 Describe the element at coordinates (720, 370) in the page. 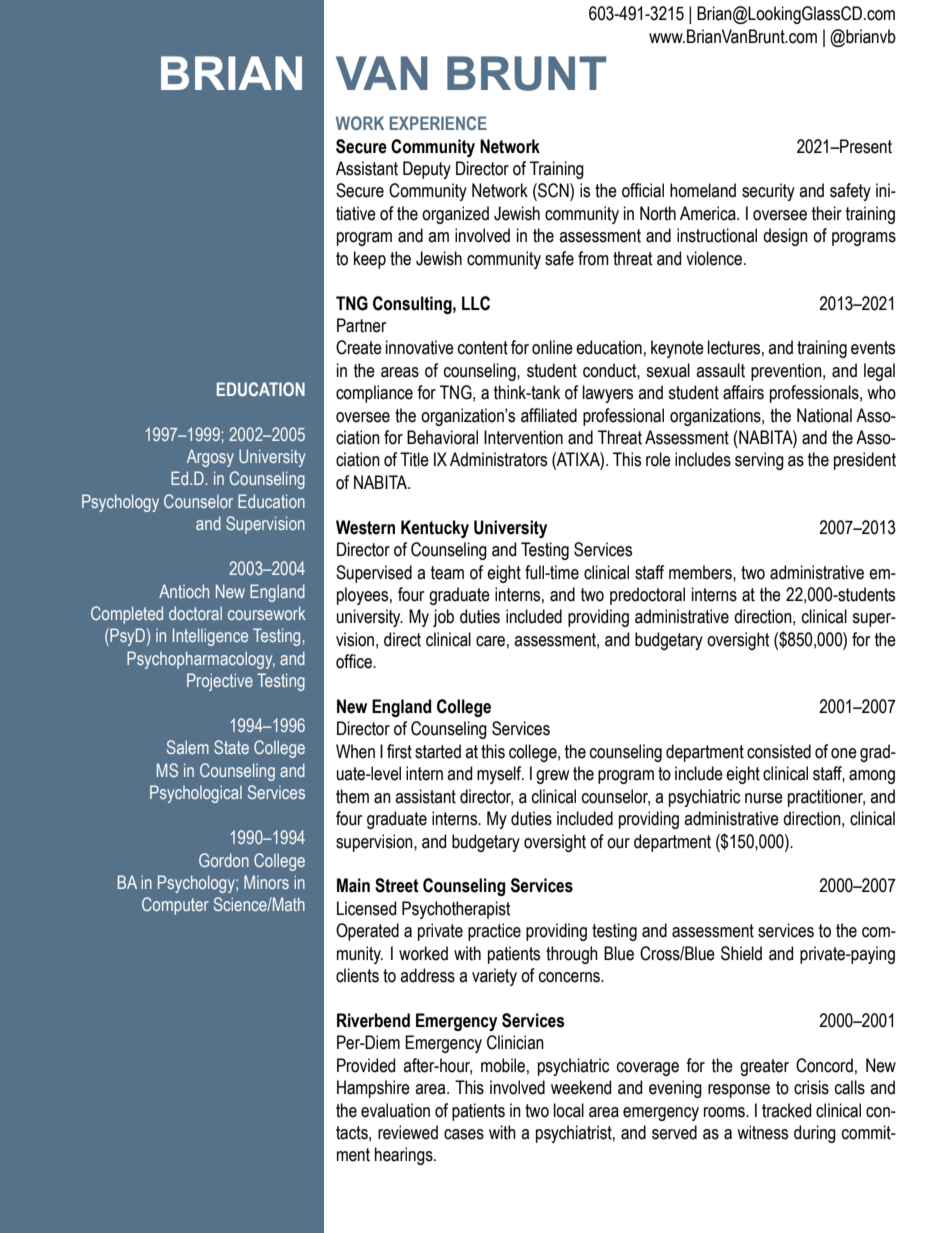

I see `assault` at that location.
